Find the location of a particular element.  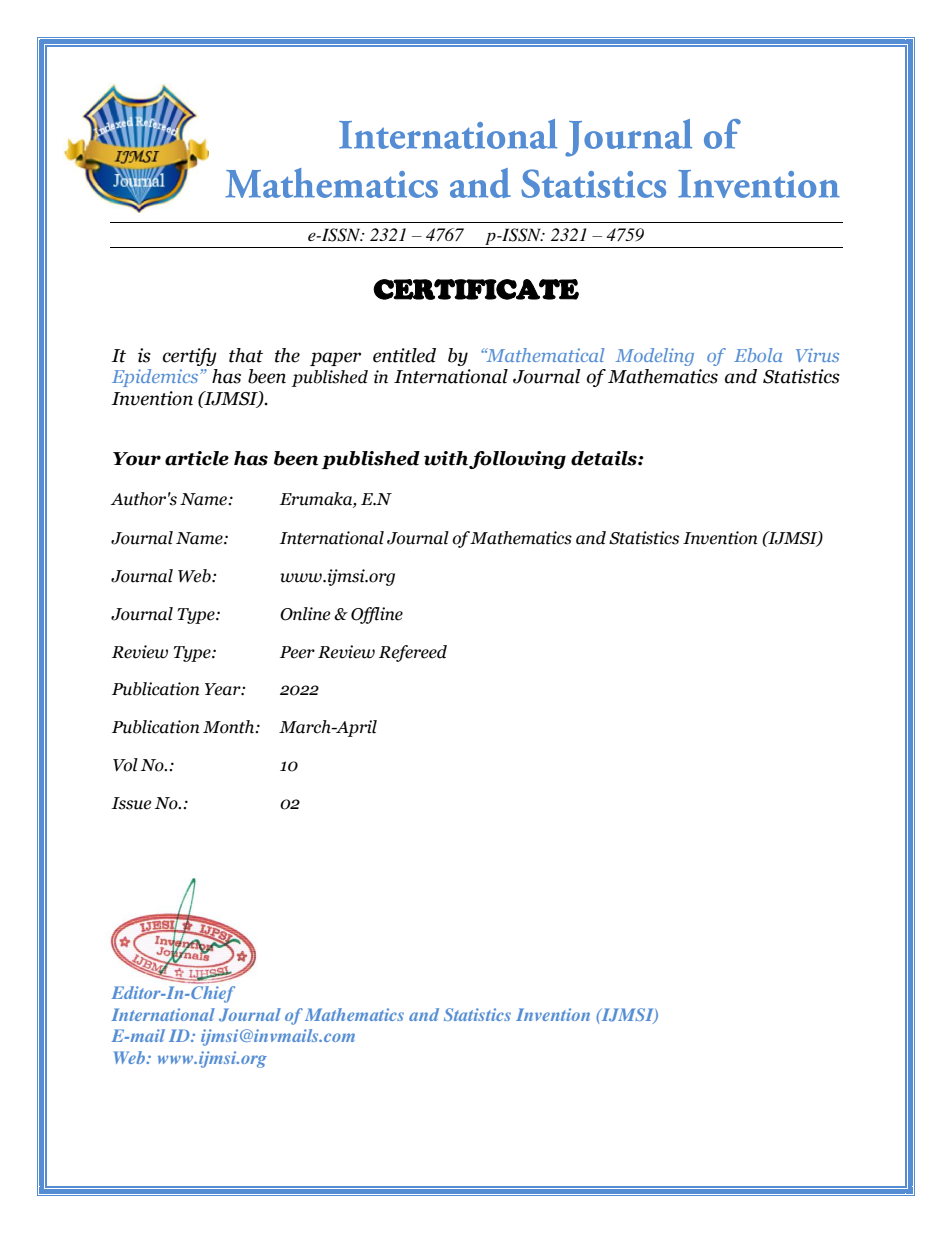

Virus is located at coordinates (817, 355).
